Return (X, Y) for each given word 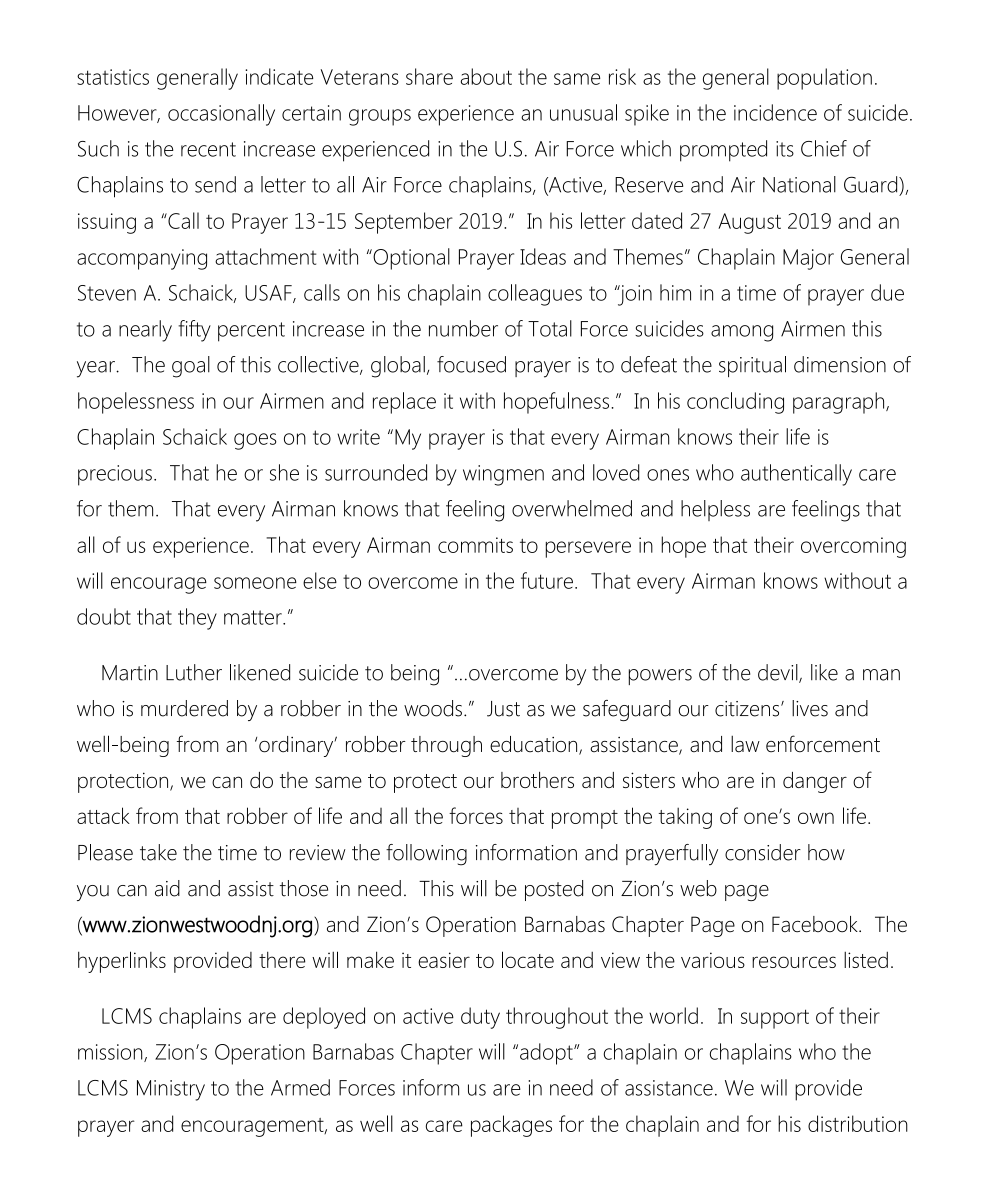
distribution (858, 1123)
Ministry (171, 1090)
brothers (537, 780)
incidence (775, 112)
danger (815, 782)
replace (404, 403)
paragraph (840, 403)
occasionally (221, 115)
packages (511, 1126)
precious (115, 475)
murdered (184, 708)
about (486, 76)
